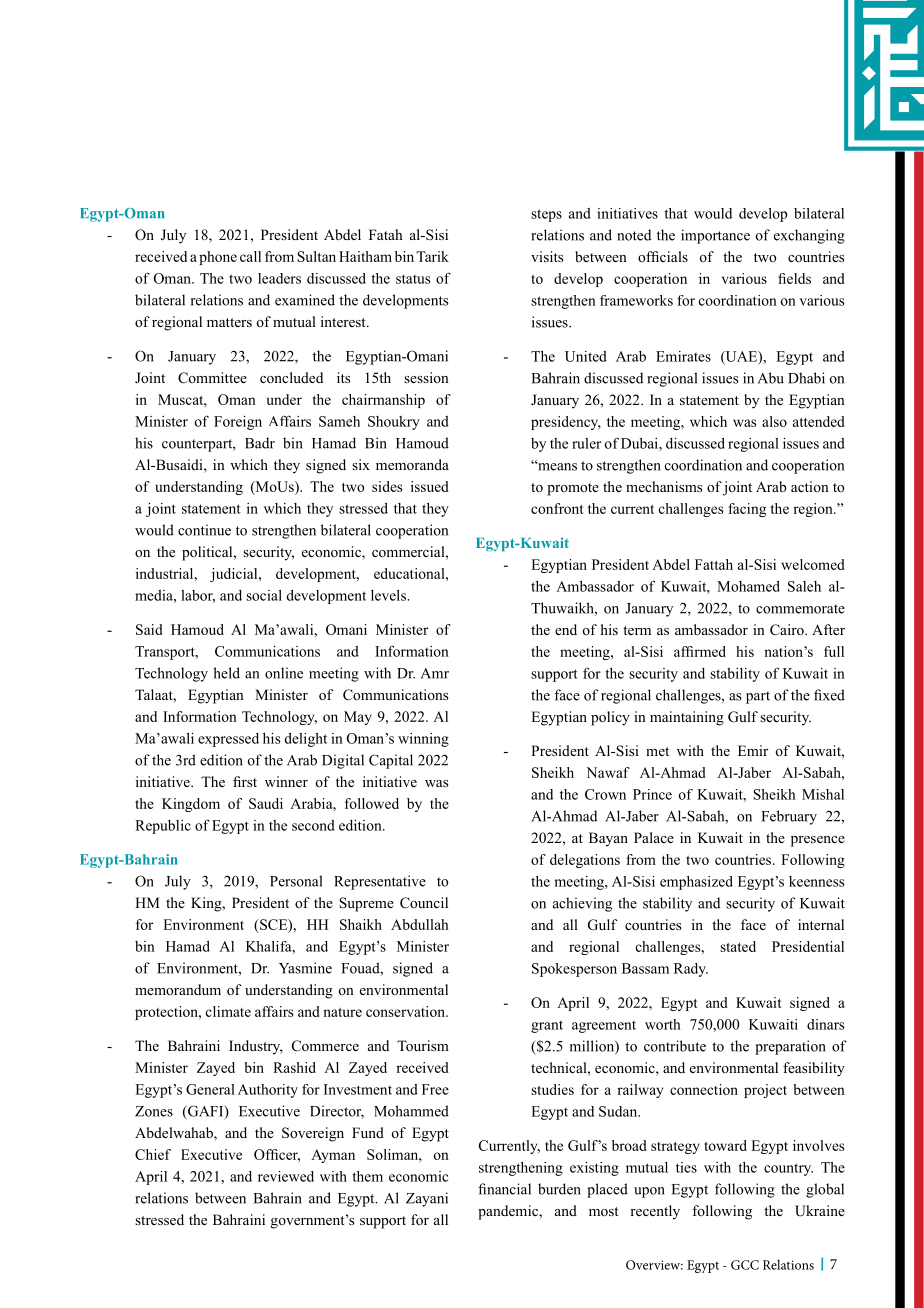 The height and width of the document is (1308, 924). Describe the element at coordinates (687, 718) in the document. I see `maintaining` at that location.
